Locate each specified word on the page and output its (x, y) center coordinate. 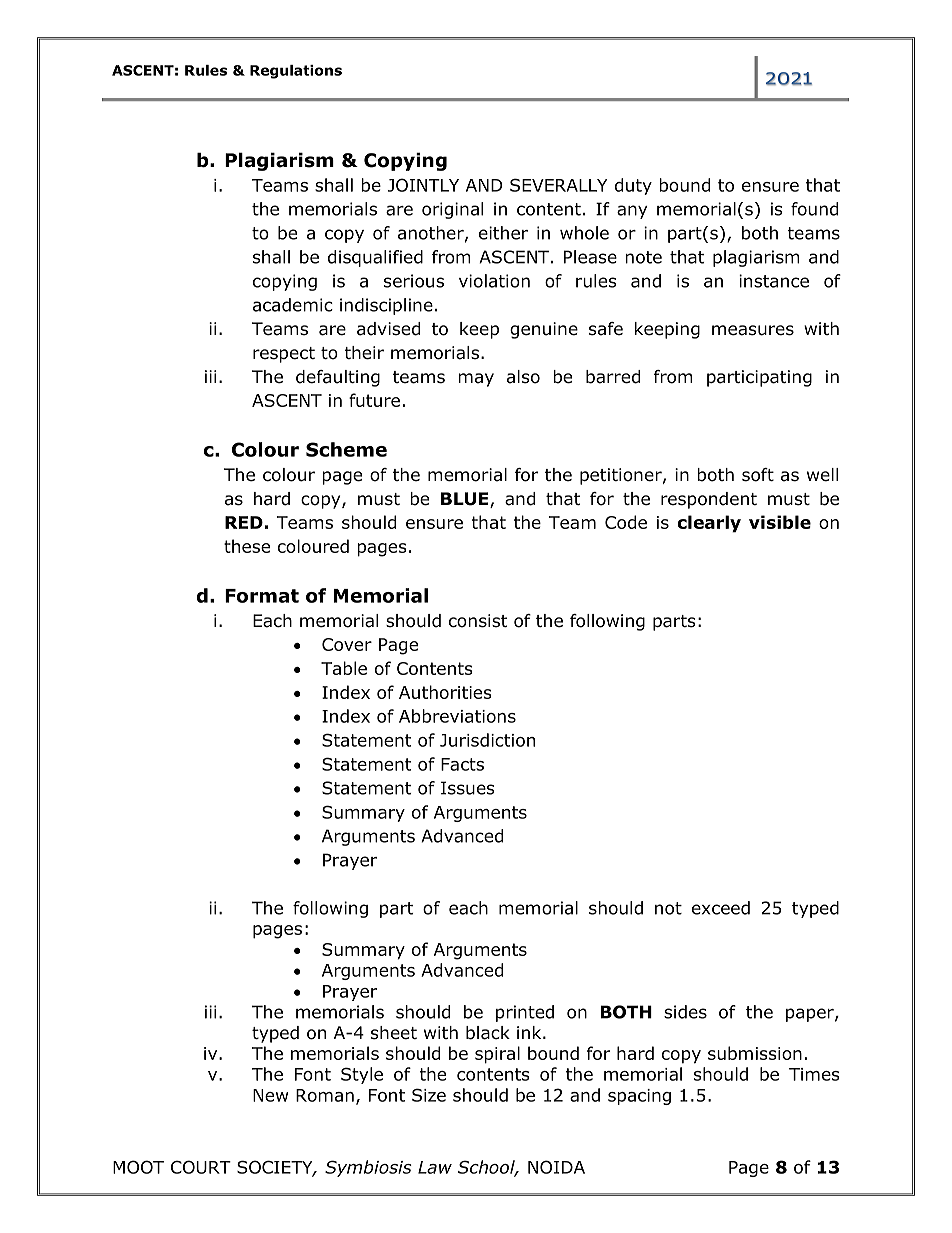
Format (262, 596)
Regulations (296, 72)
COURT (201, 1167)
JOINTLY (423, 185)
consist (478, 621)
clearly (709, 524)
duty (633, 186)
